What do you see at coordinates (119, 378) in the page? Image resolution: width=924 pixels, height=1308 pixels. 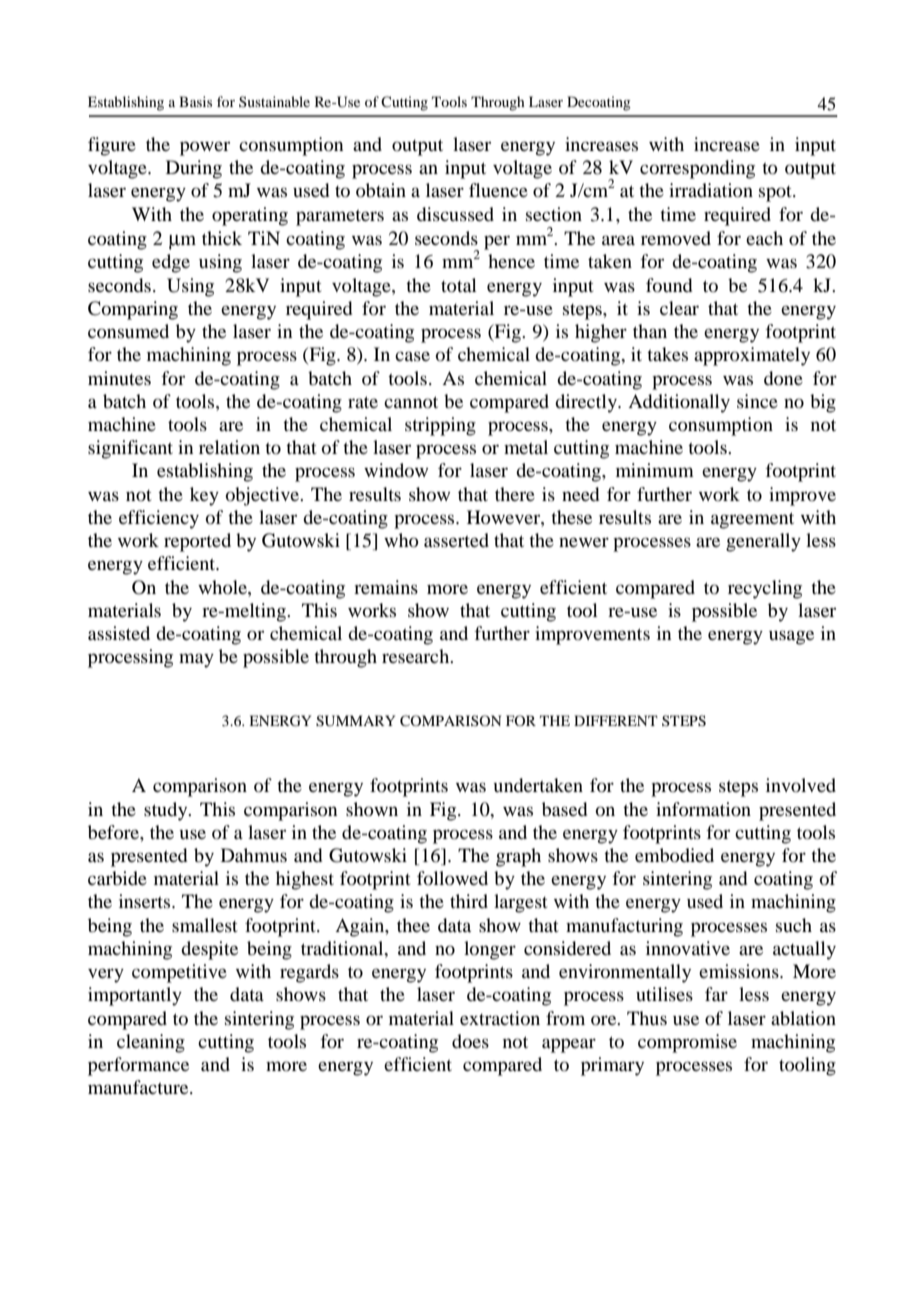 I see `minutes` at bounding box center [119, 378].
